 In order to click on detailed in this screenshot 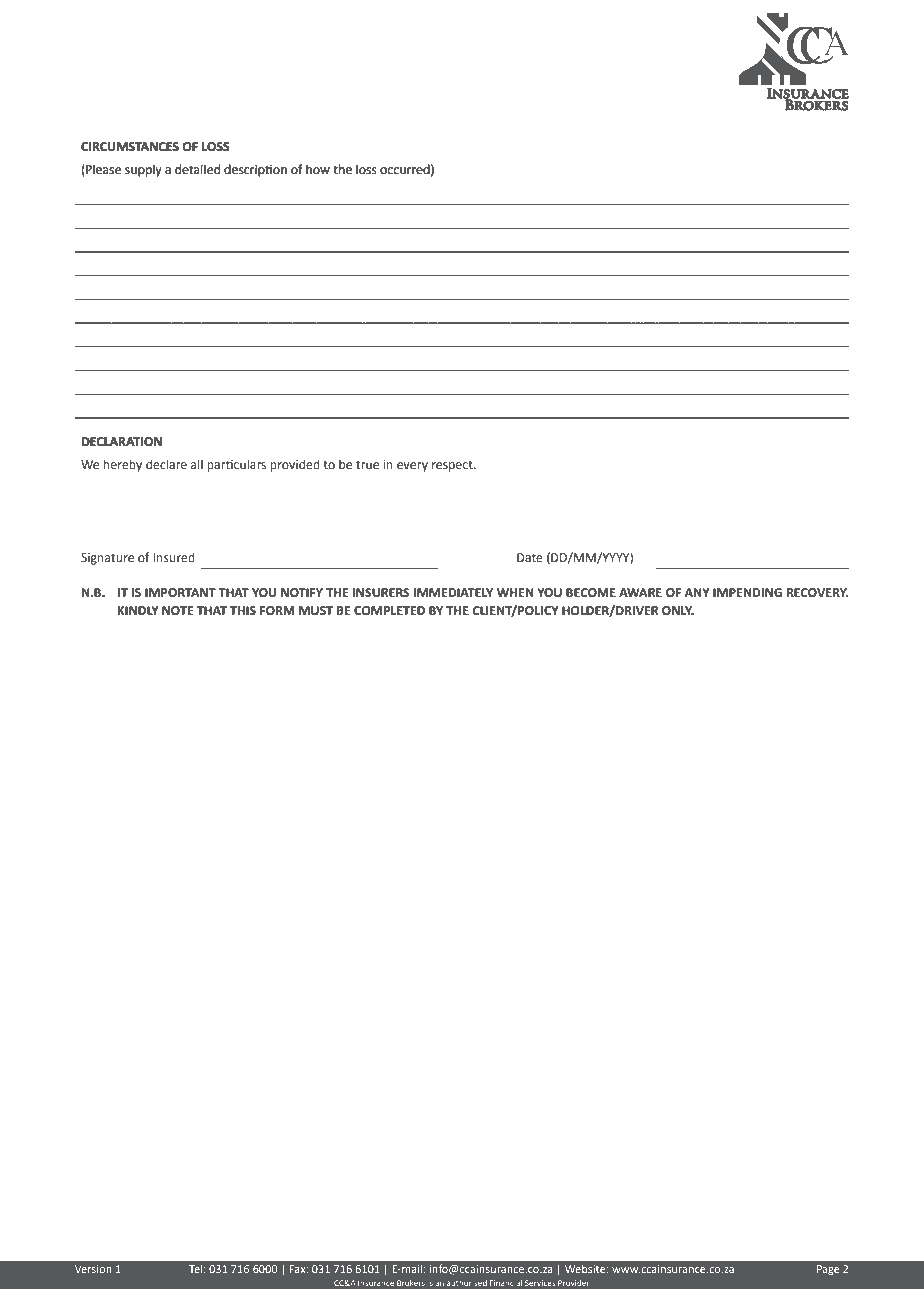, I will do `click(197, 169)`.
